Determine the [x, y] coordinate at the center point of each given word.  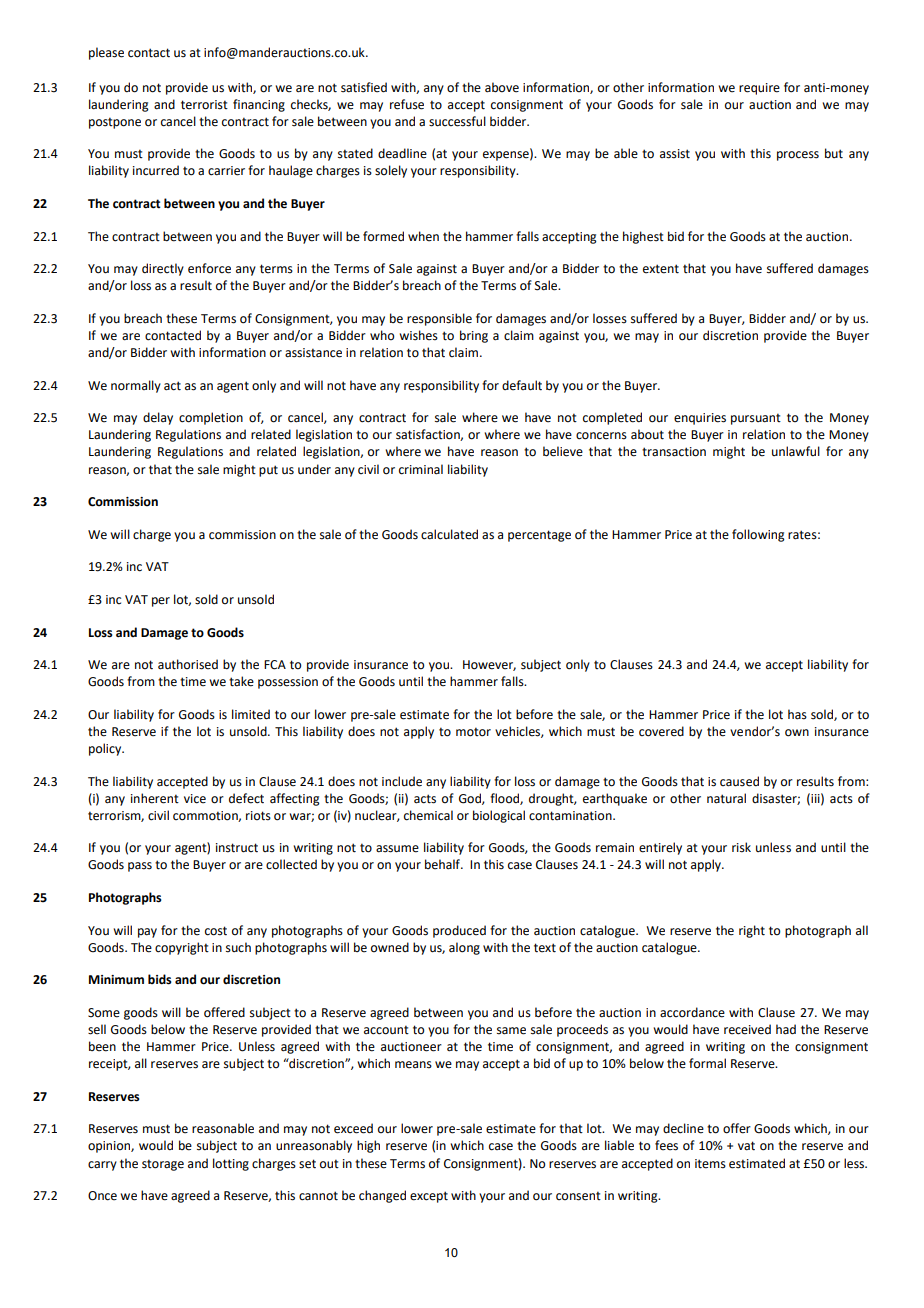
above [502, 87]
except [429, 1197]
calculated [449, 534]
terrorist [204, 105]
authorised [188, 664]
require [759, 89]
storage [163, 1165]
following [758, 535]
